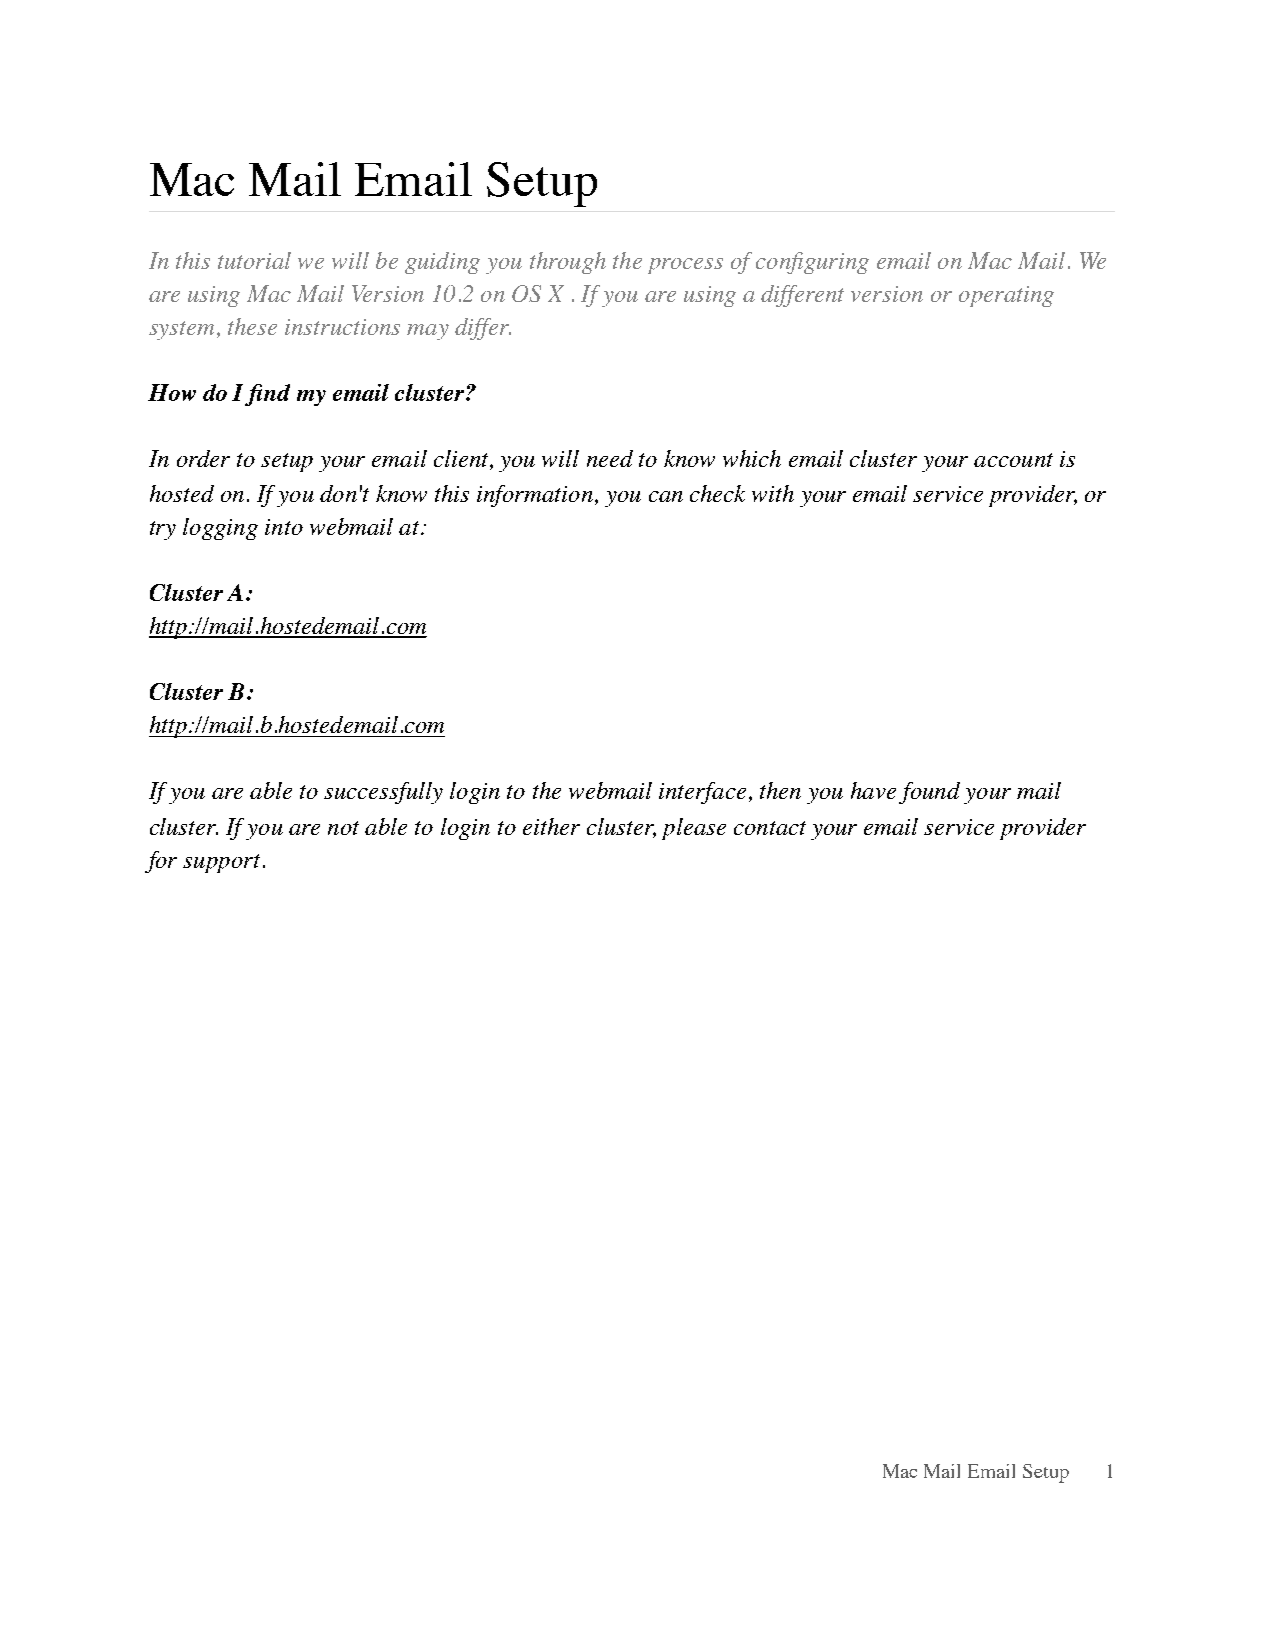  I want to click on have, so click(873, 790).
